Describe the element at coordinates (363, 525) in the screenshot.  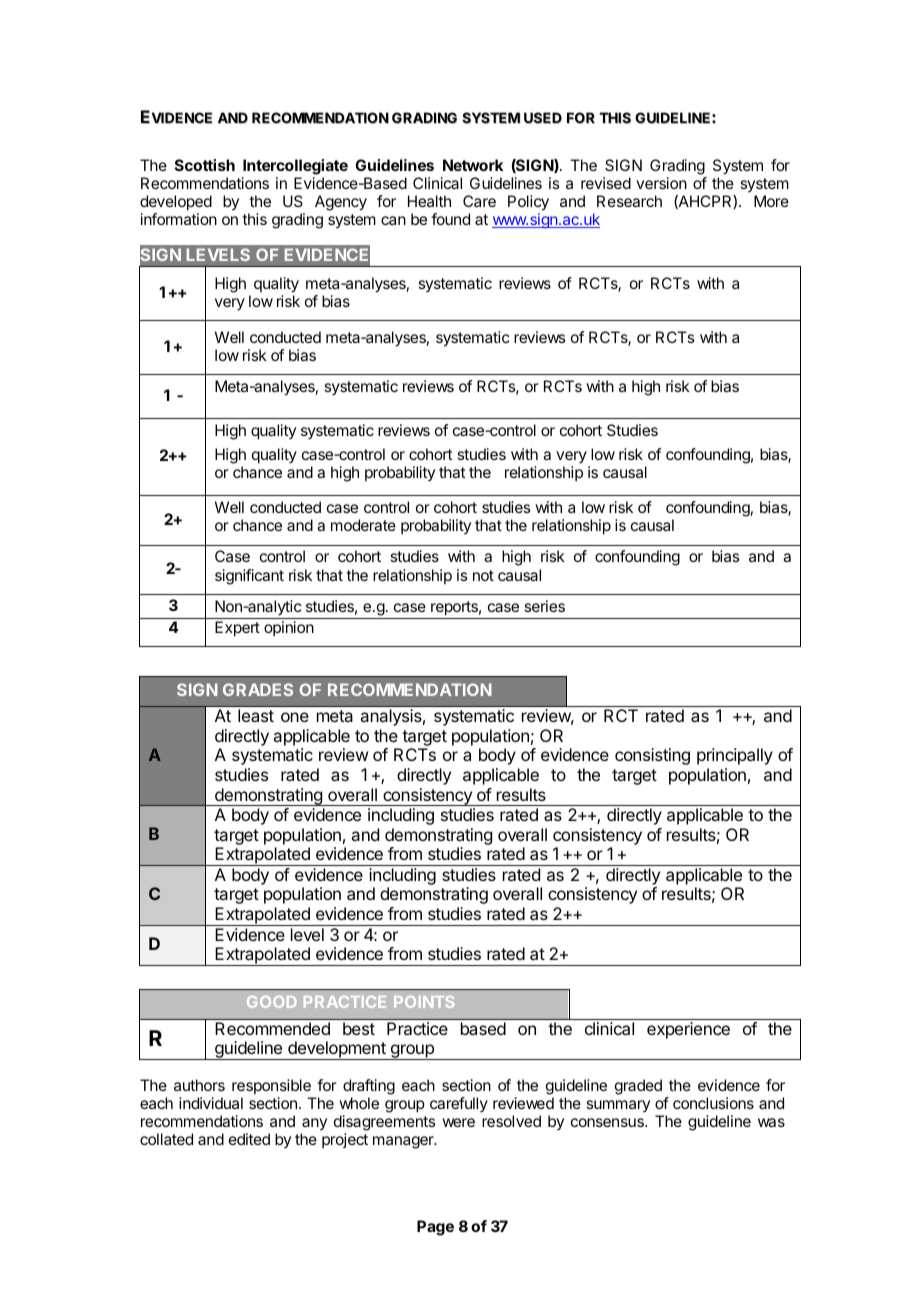
I see `moderate` at that location.
